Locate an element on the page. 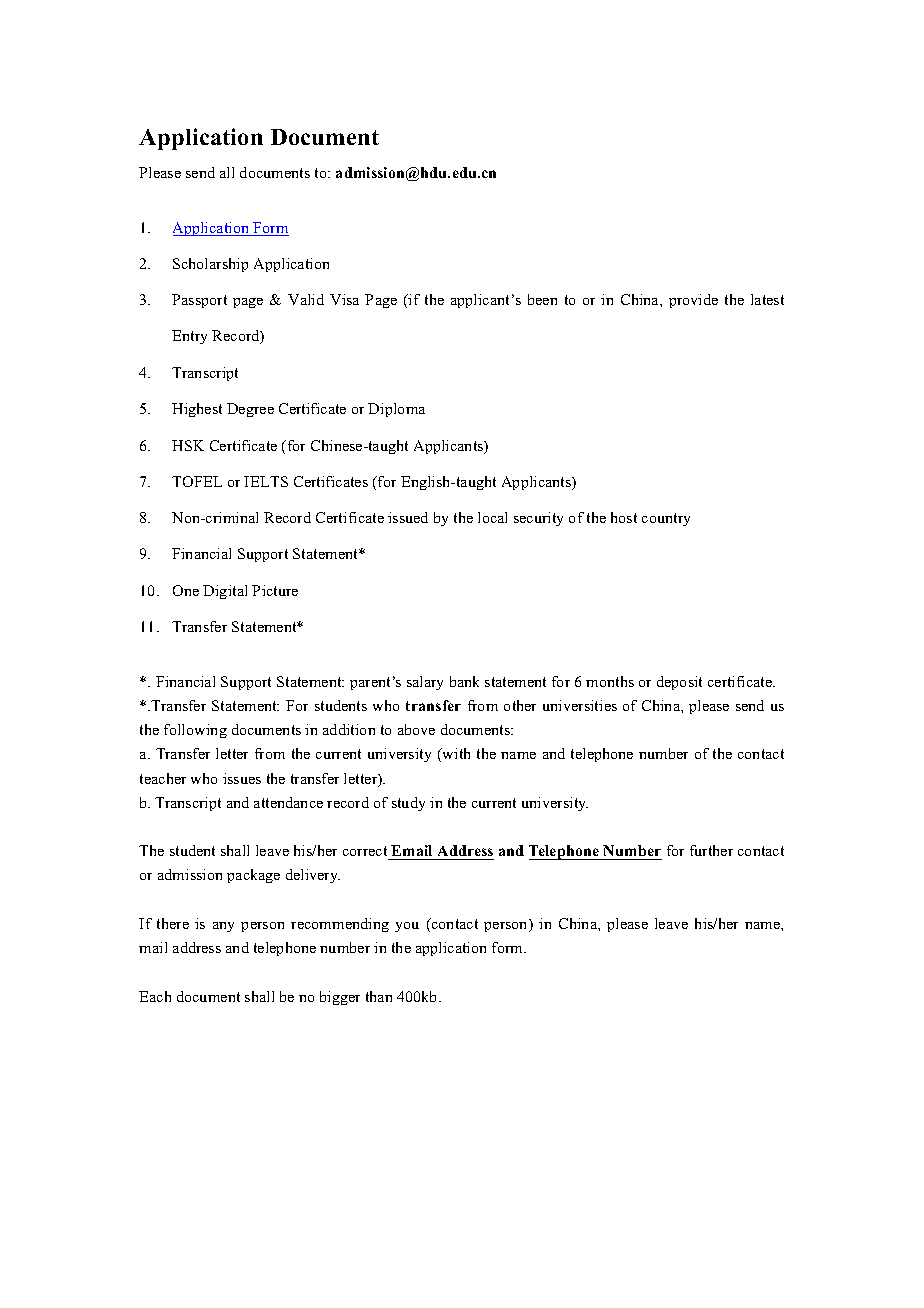 Image resolution: width=924 pixels, height=1308 pixels. issues is located at coordinates (242, 778).
